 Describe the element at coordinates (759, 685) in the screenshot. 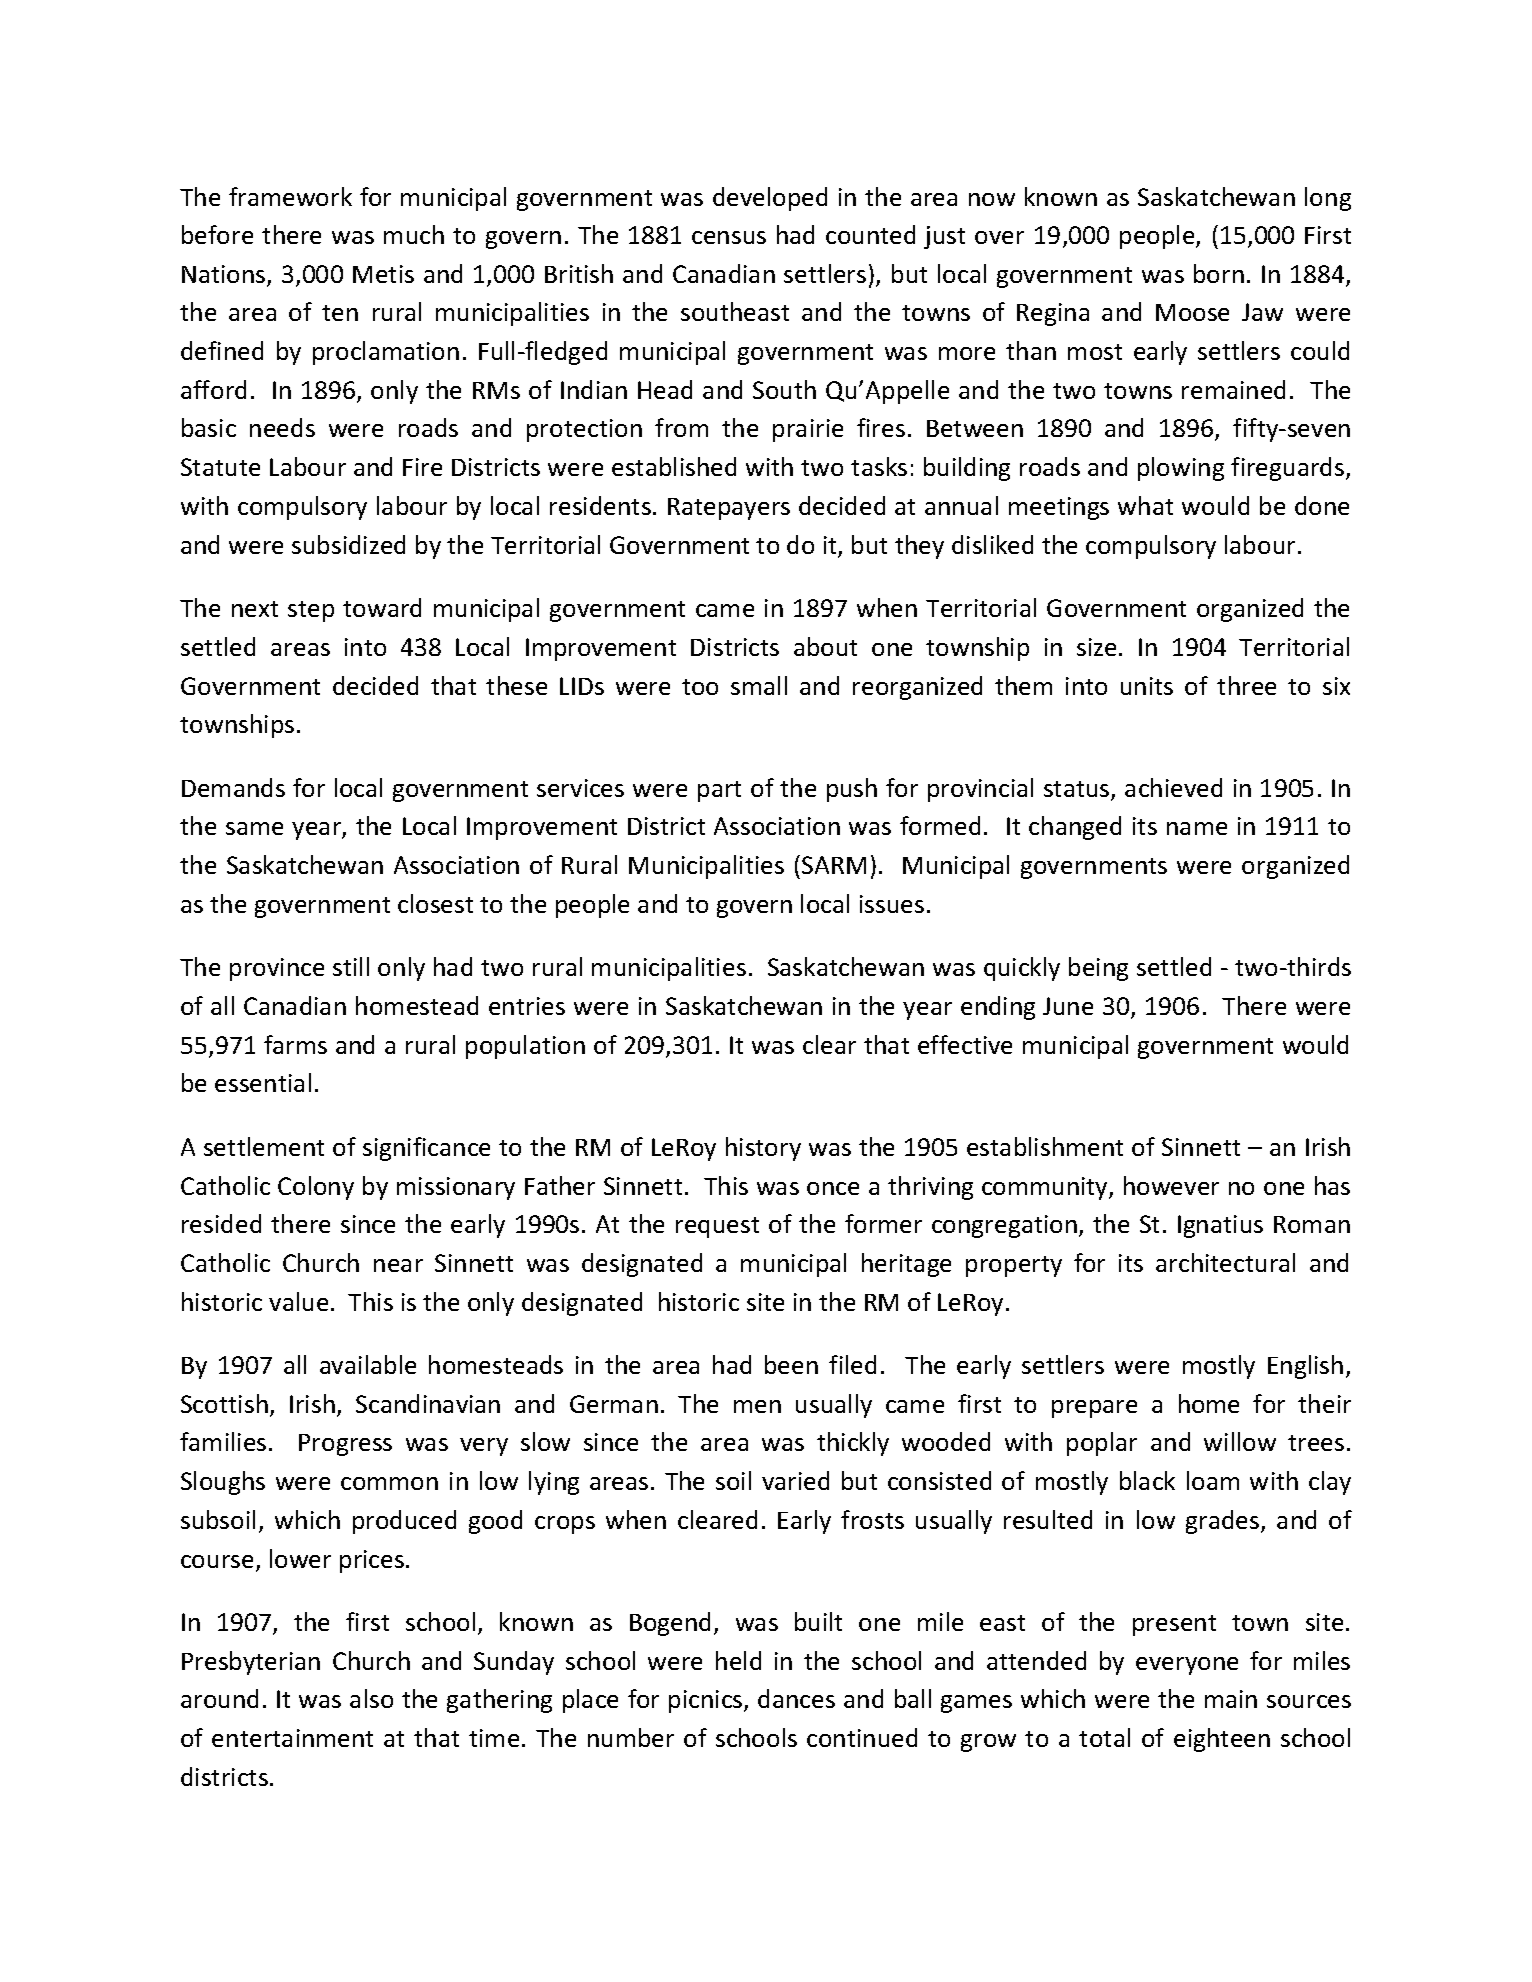

I see `small` at that location.
